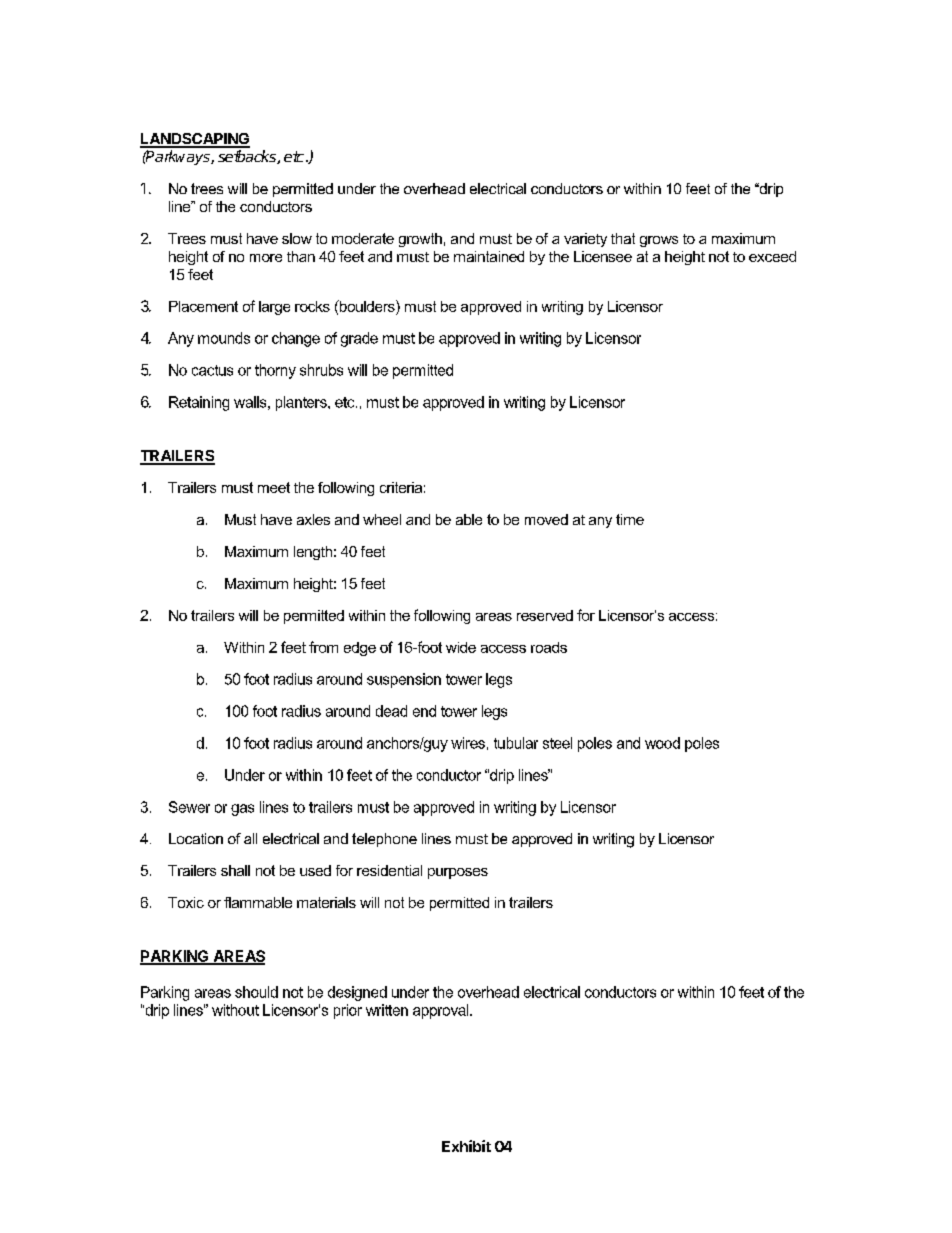 This screenshot has width=952, height=1233. I want to click on gas, so click(242, 810).
